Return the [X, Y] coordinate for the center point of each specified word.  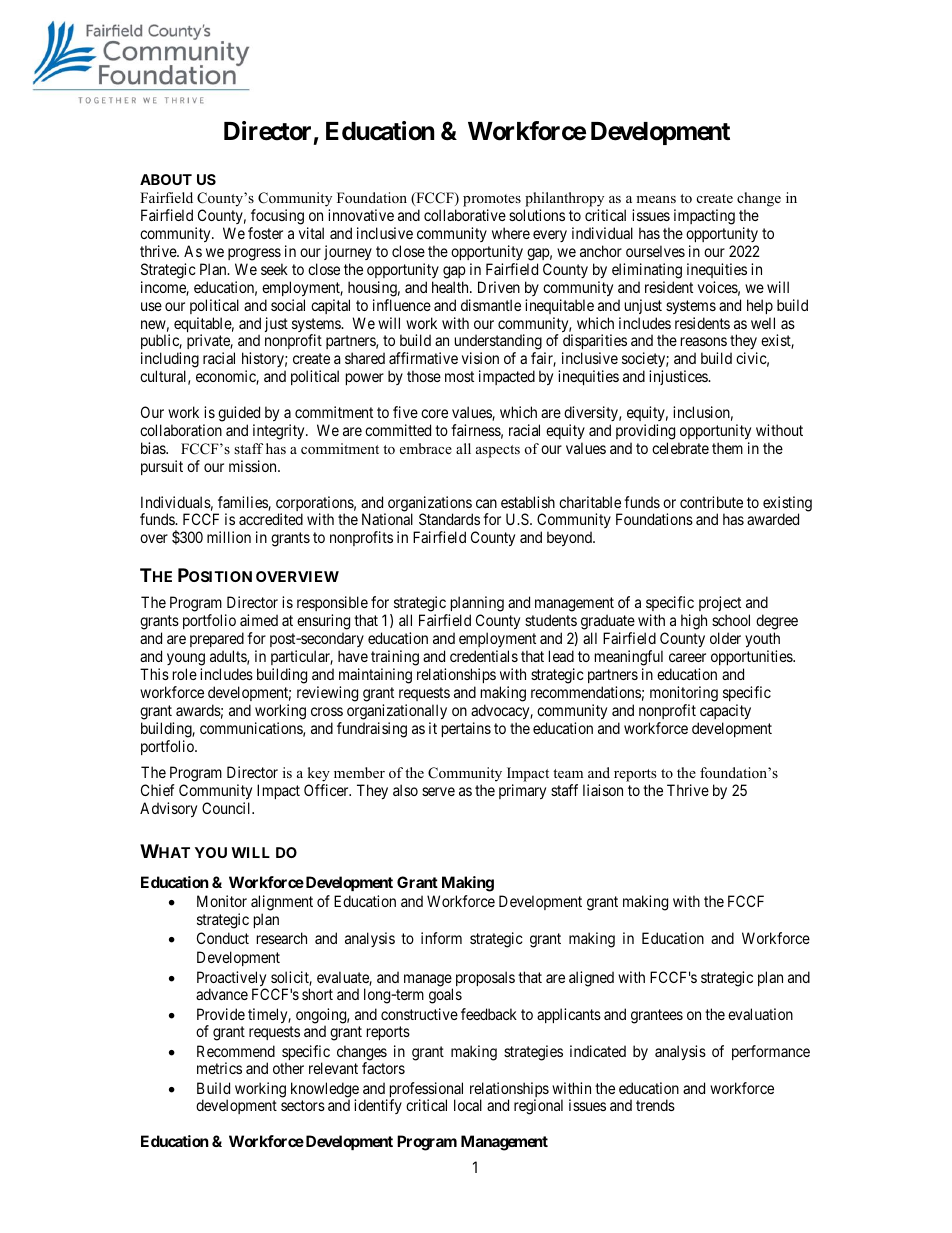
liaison [603, 790]
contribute [711, 502]
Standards [449, 519]
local [468, 1105]
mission [254, 466]
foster [265, 233]
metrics [219, 1068]
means [656, 199]
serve [438, 791]
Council [228, 808]
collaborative [465, 215]
